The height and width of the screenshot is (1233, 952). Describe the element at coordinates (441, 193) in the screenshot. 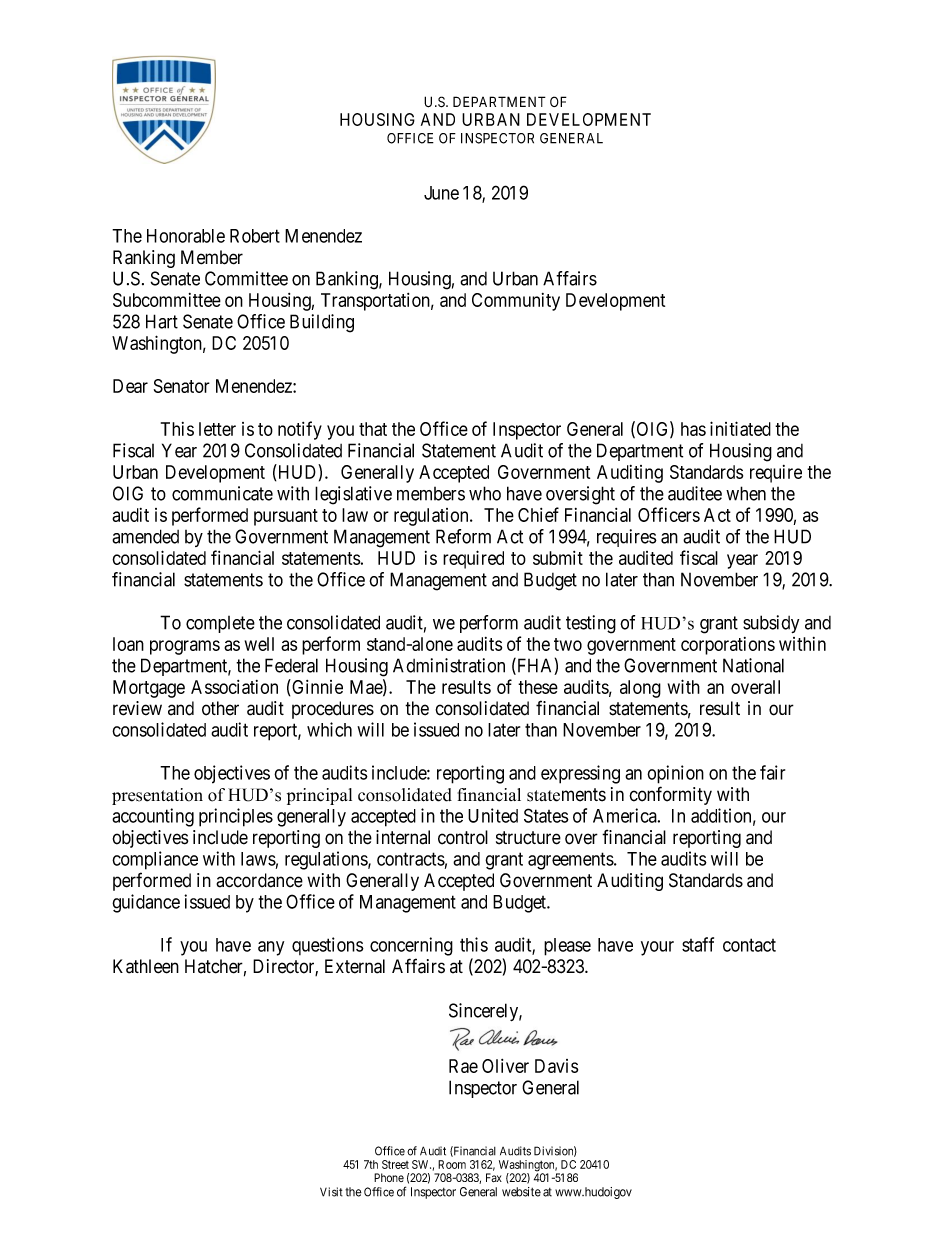

I see `June` at that location.
